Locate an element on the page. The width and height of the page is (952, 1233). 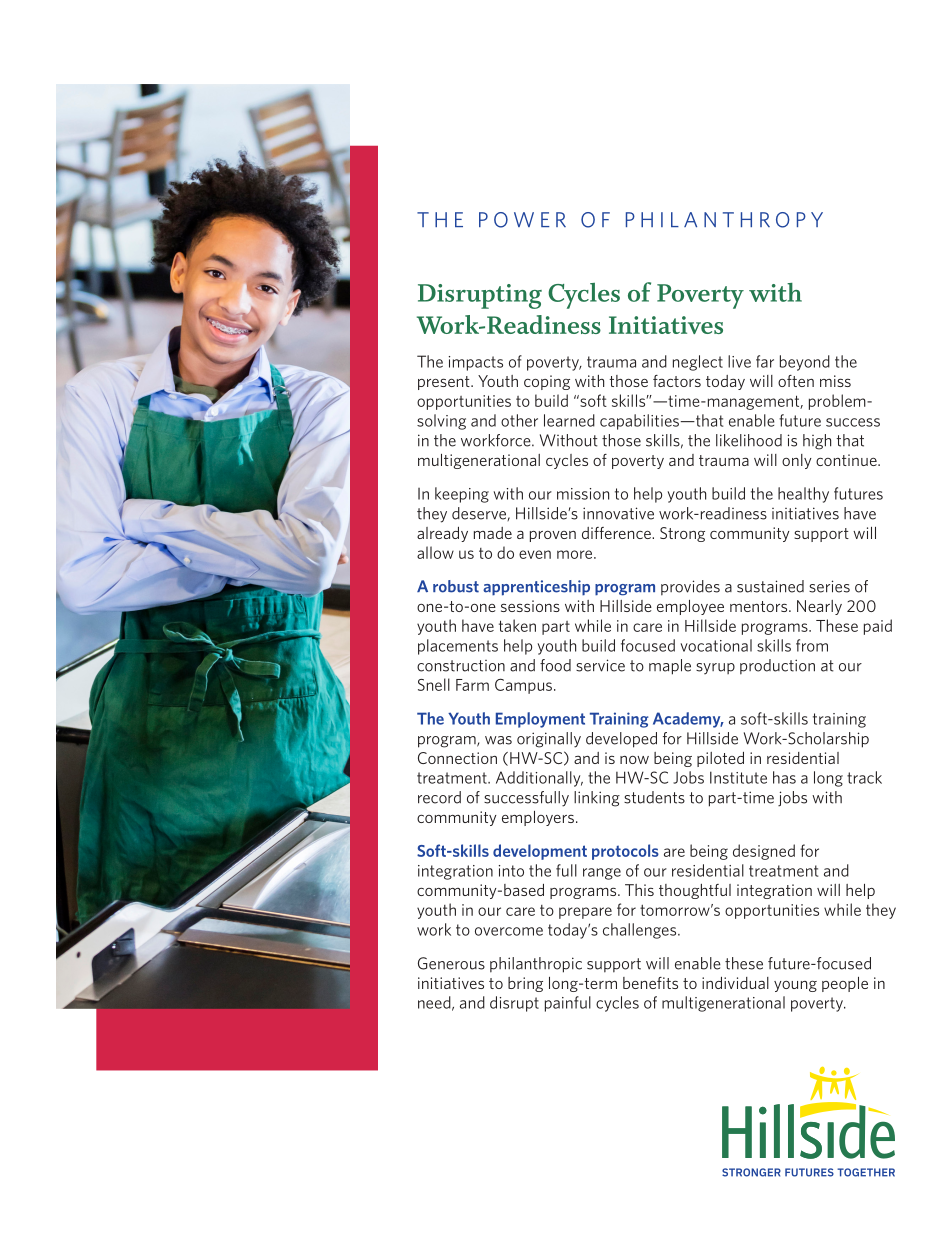
people is located at coordinates (845, 984).
